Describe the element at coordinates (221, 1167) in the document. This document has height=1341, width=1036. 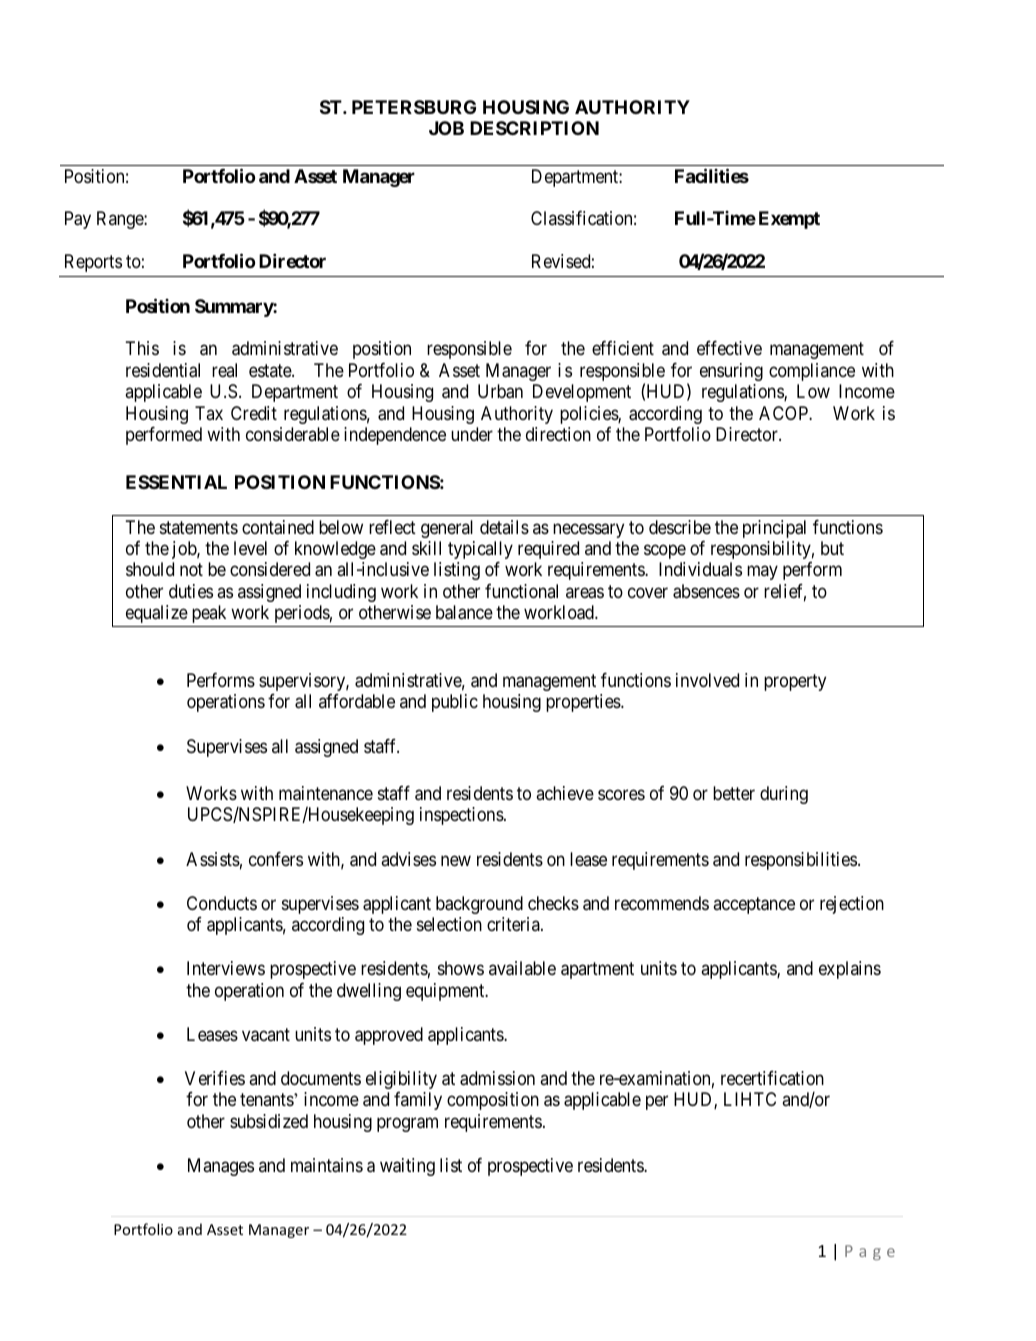
I see `Manages` at that location.
